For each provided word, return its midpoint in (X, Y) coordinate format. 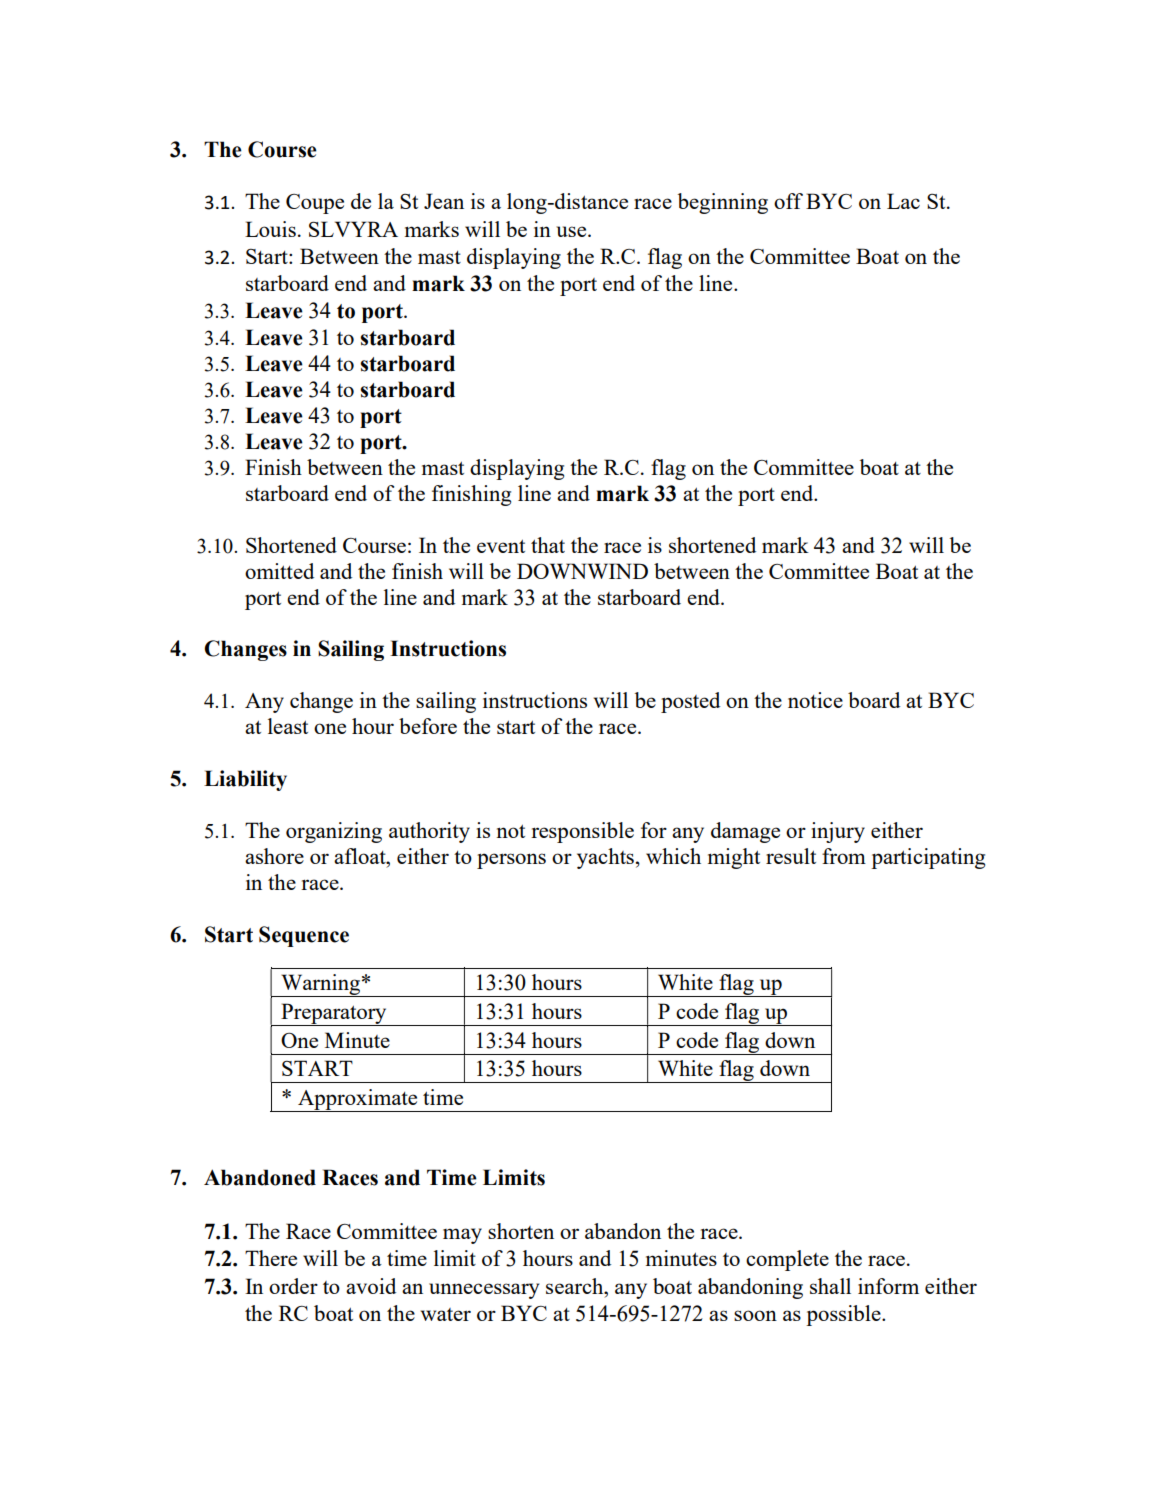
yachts (605, 858)
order (293, 1286)
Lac (903, 201)
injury (838, 832)
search (576, 1286)
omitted (279, 571)
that (548, 545)
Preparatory (334, 1014)
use (572, 231)
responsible (582, 832)
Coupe (315, 204)
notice (815, 700)
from (844, 856)
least (288, 726)
